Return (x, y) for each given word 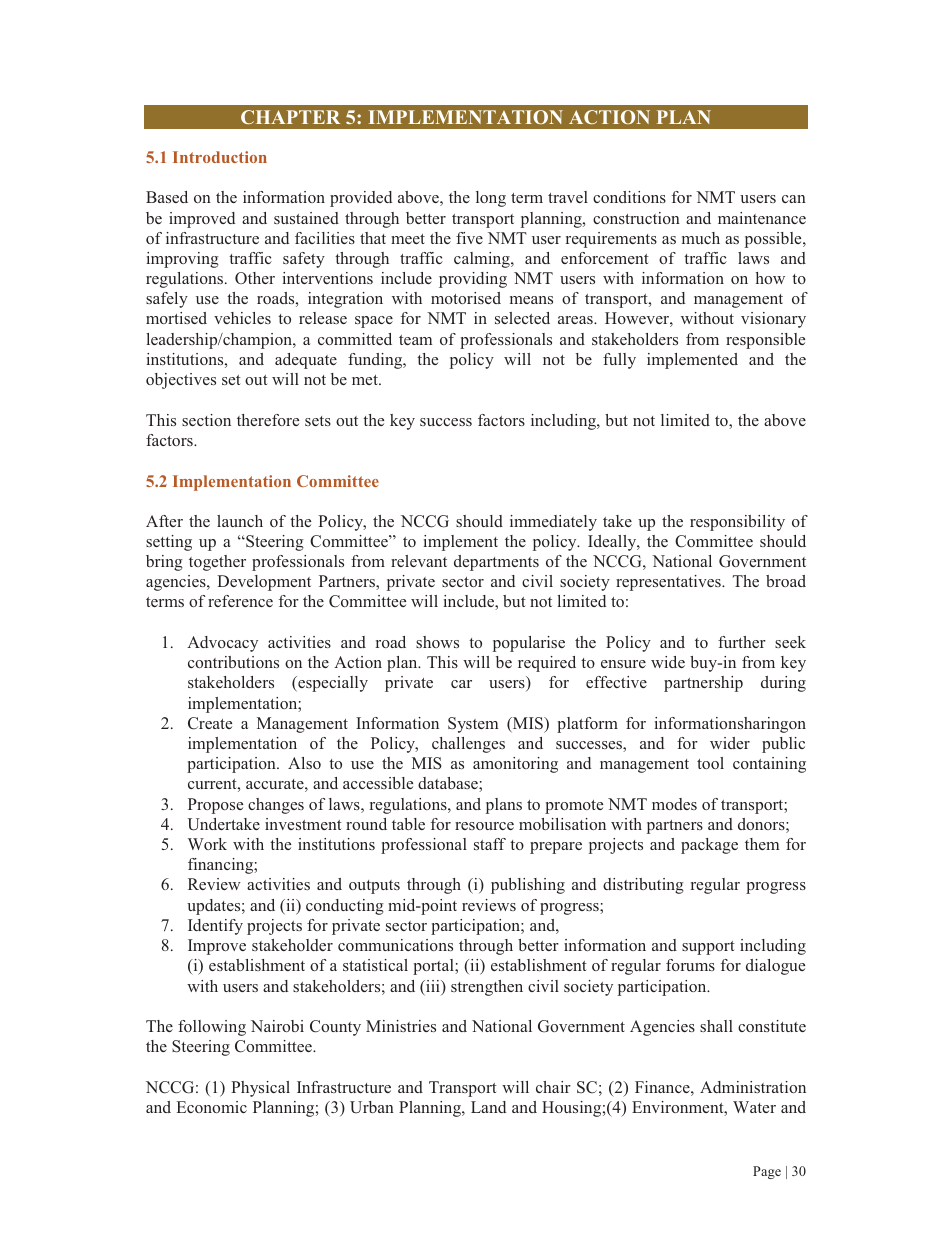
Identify (215, 927)
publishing (528, 886)
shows (437, 642)
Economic (211, 1107)
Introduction (220, 157)
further (742, 642)
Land (488, 1107)
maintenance (762, 218)
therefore (268, 420)
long (491, 199)
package (709, 846)
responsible (765, 341)
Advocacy (222, 644)
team (415, 340)
